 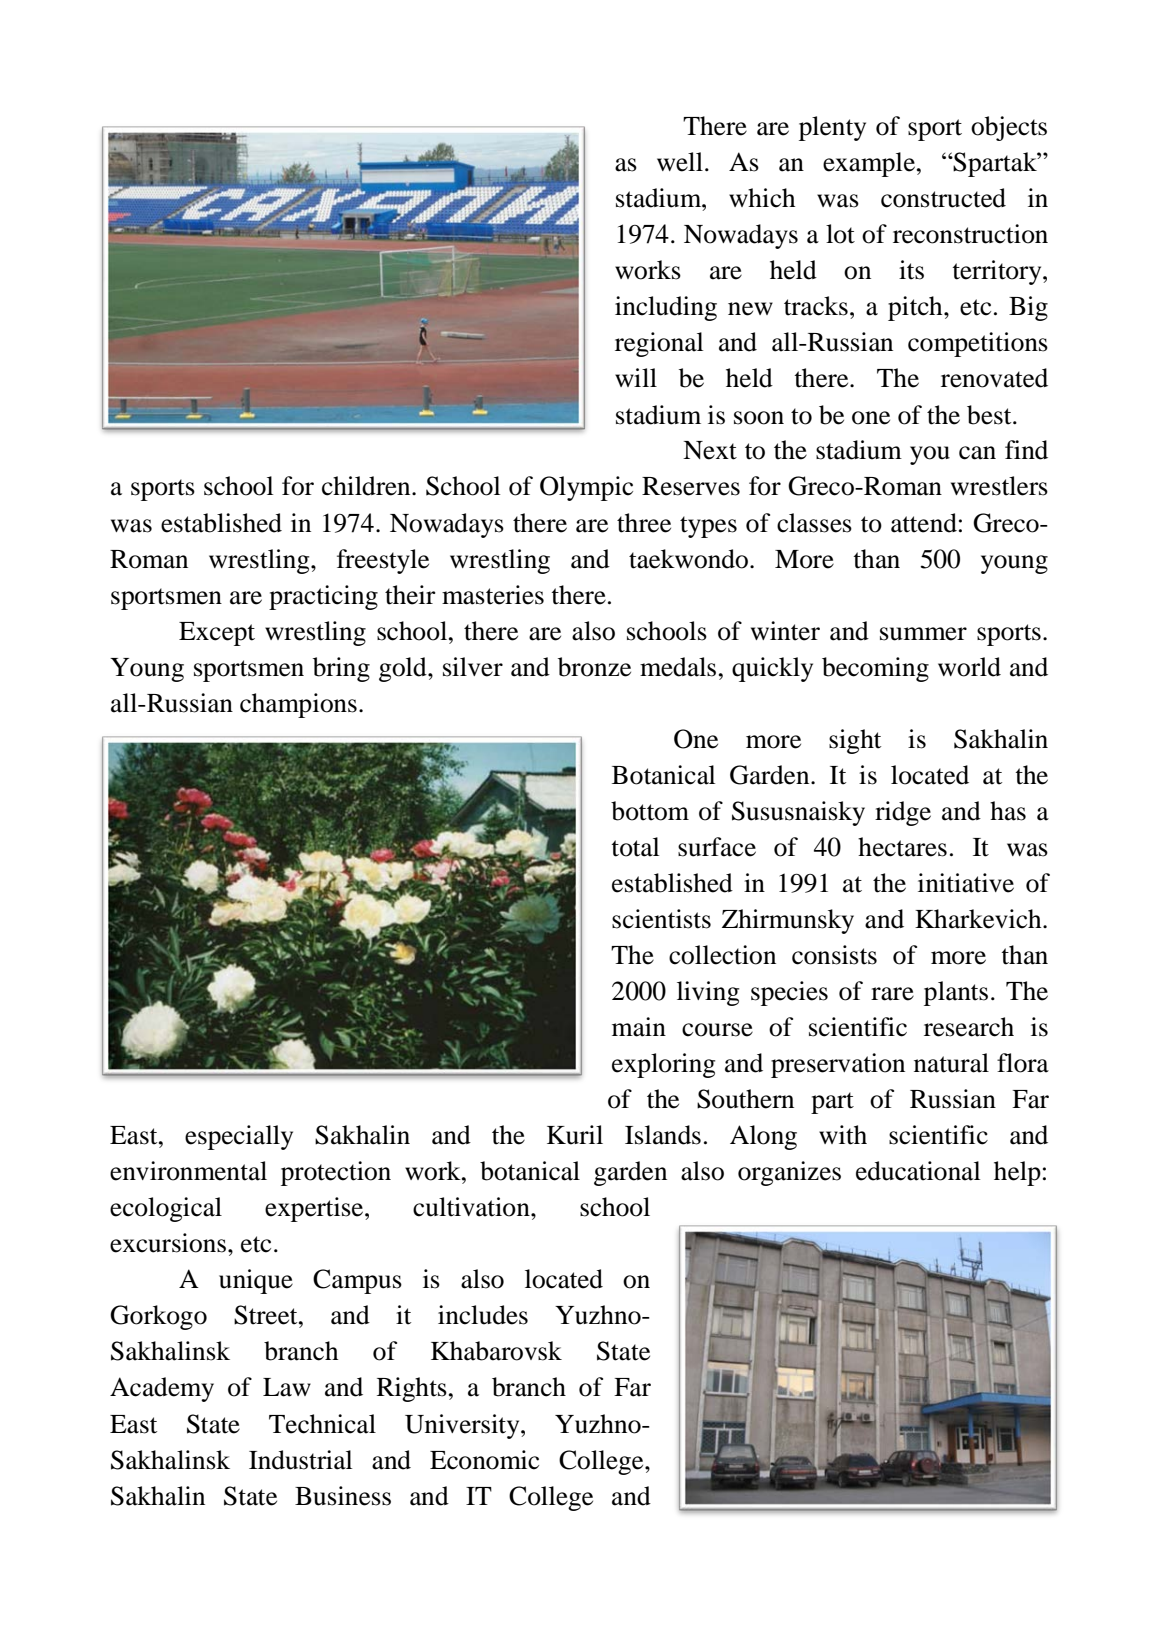 I want to click on Technical, so click(x=322, y=1424).
